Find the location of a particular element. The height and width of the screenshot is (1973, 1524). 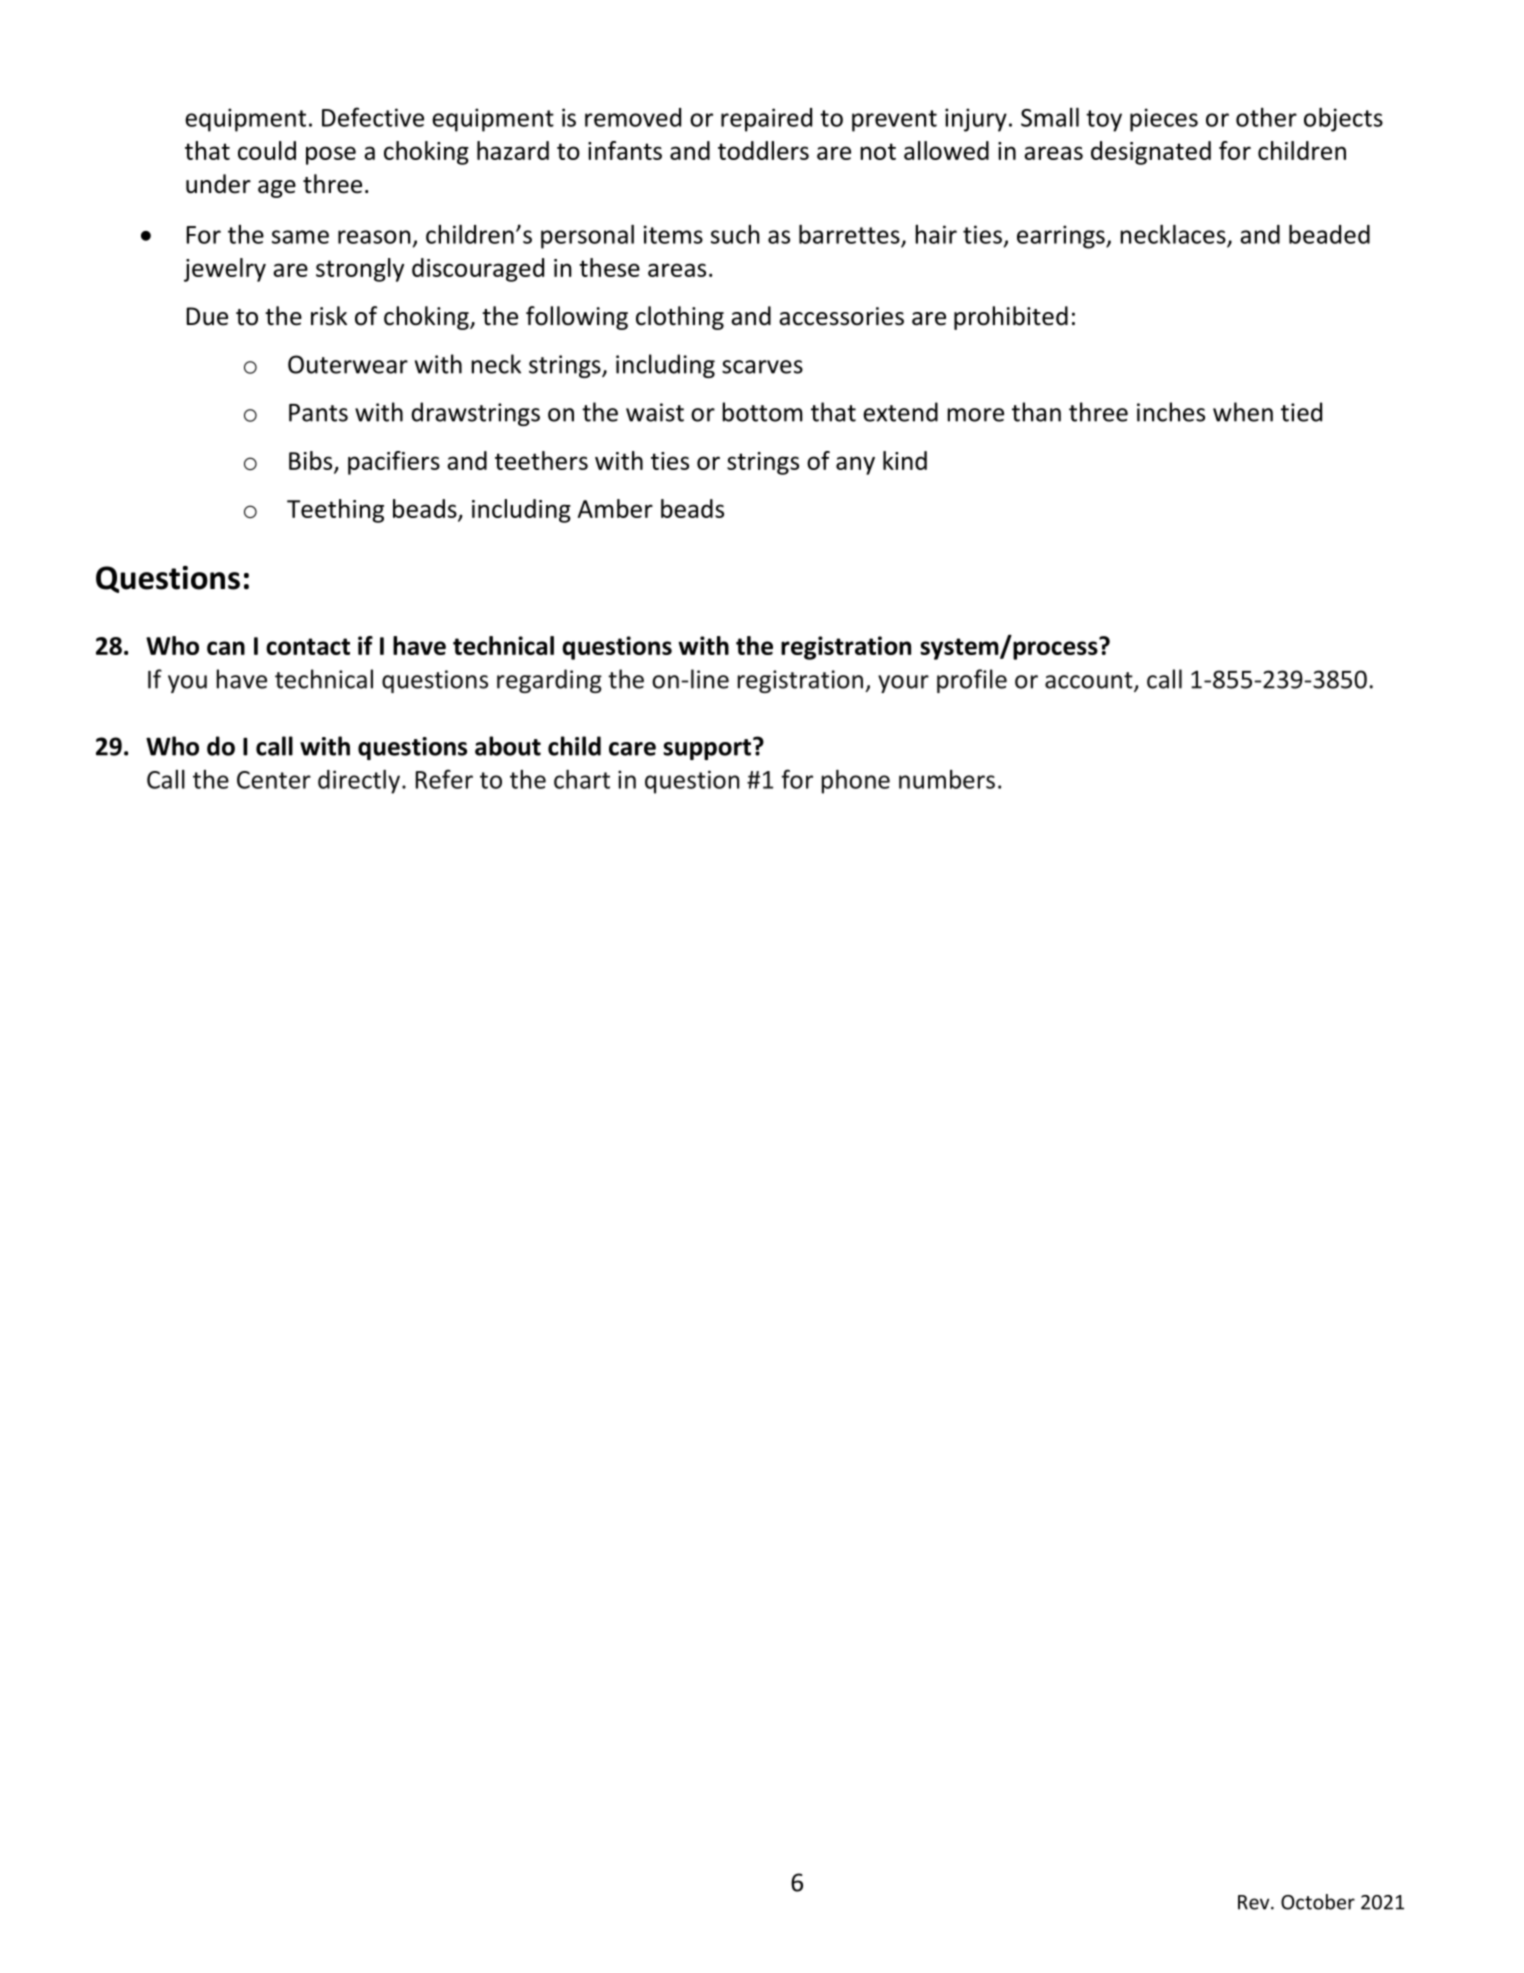

October is located at coordinates (1318, 1902).
